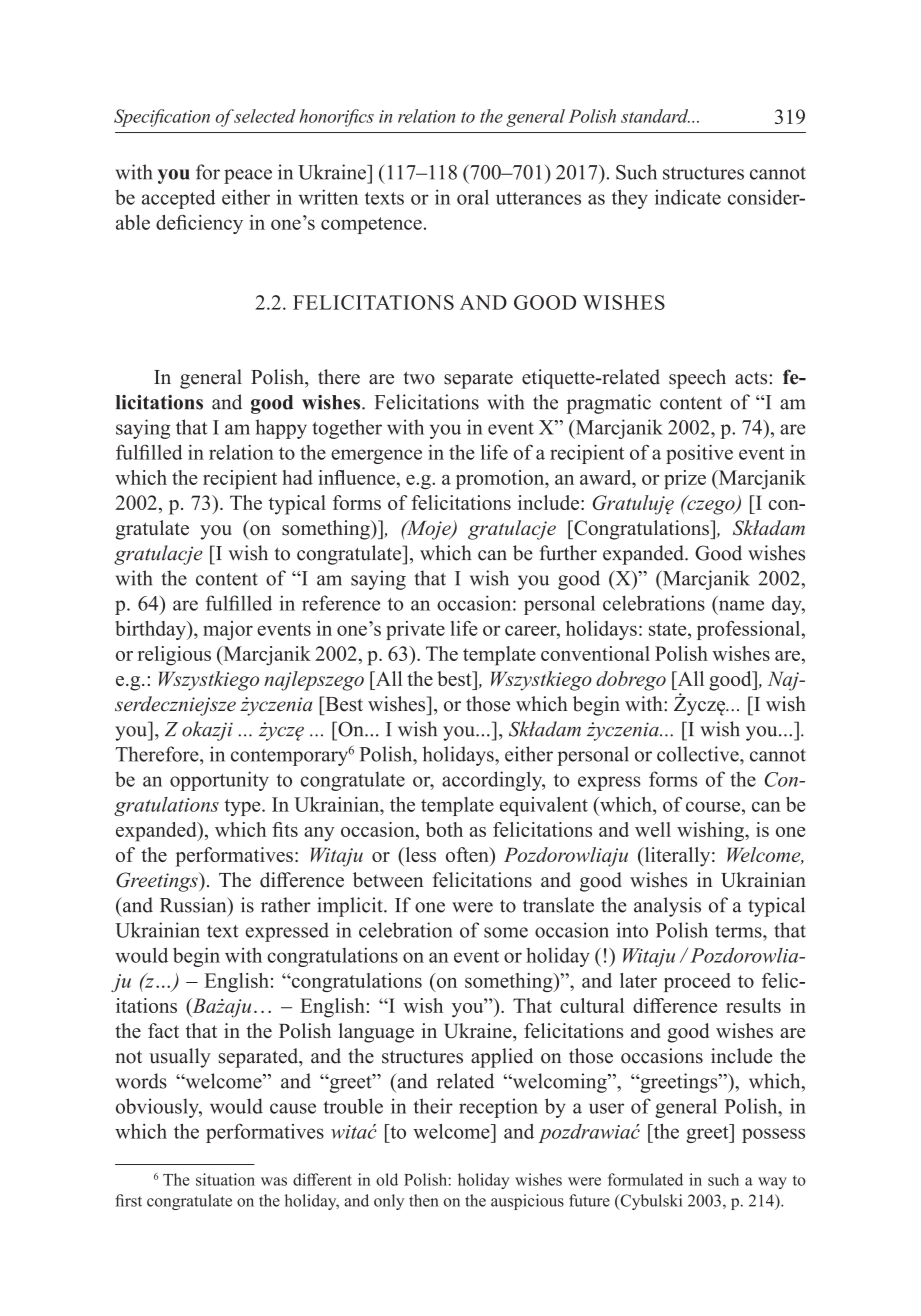 This screenshot has width=921, height=1316. What do you see at coordinates (248, 176) in the screenshot?
I see `peace` at bounding box center [248, 176].
